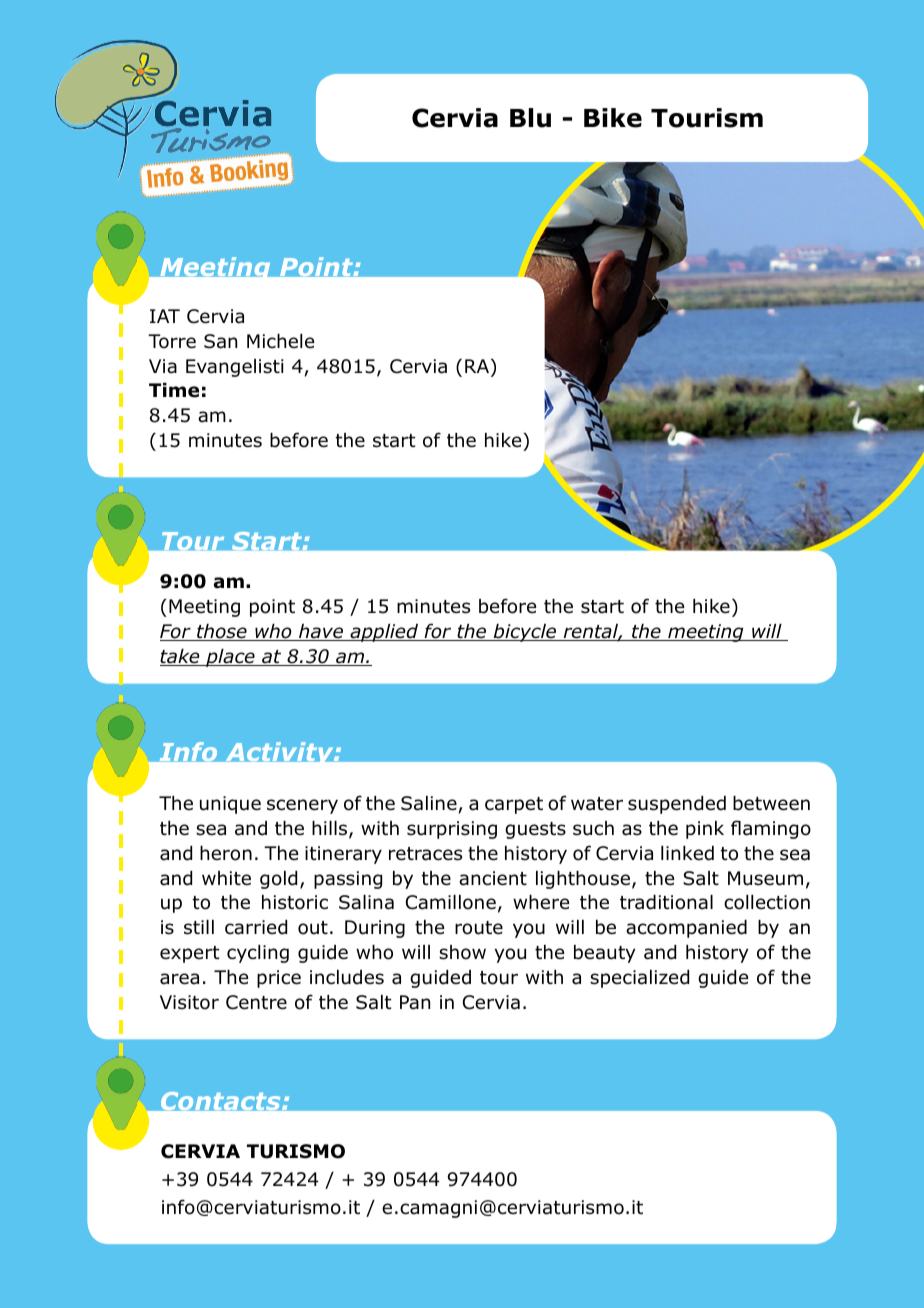 Image resolution: width=924 pixels, height=1308 pixels. Describe the element at coordinates (677, 805) in the screenshot. I see `suspended` at that location.
